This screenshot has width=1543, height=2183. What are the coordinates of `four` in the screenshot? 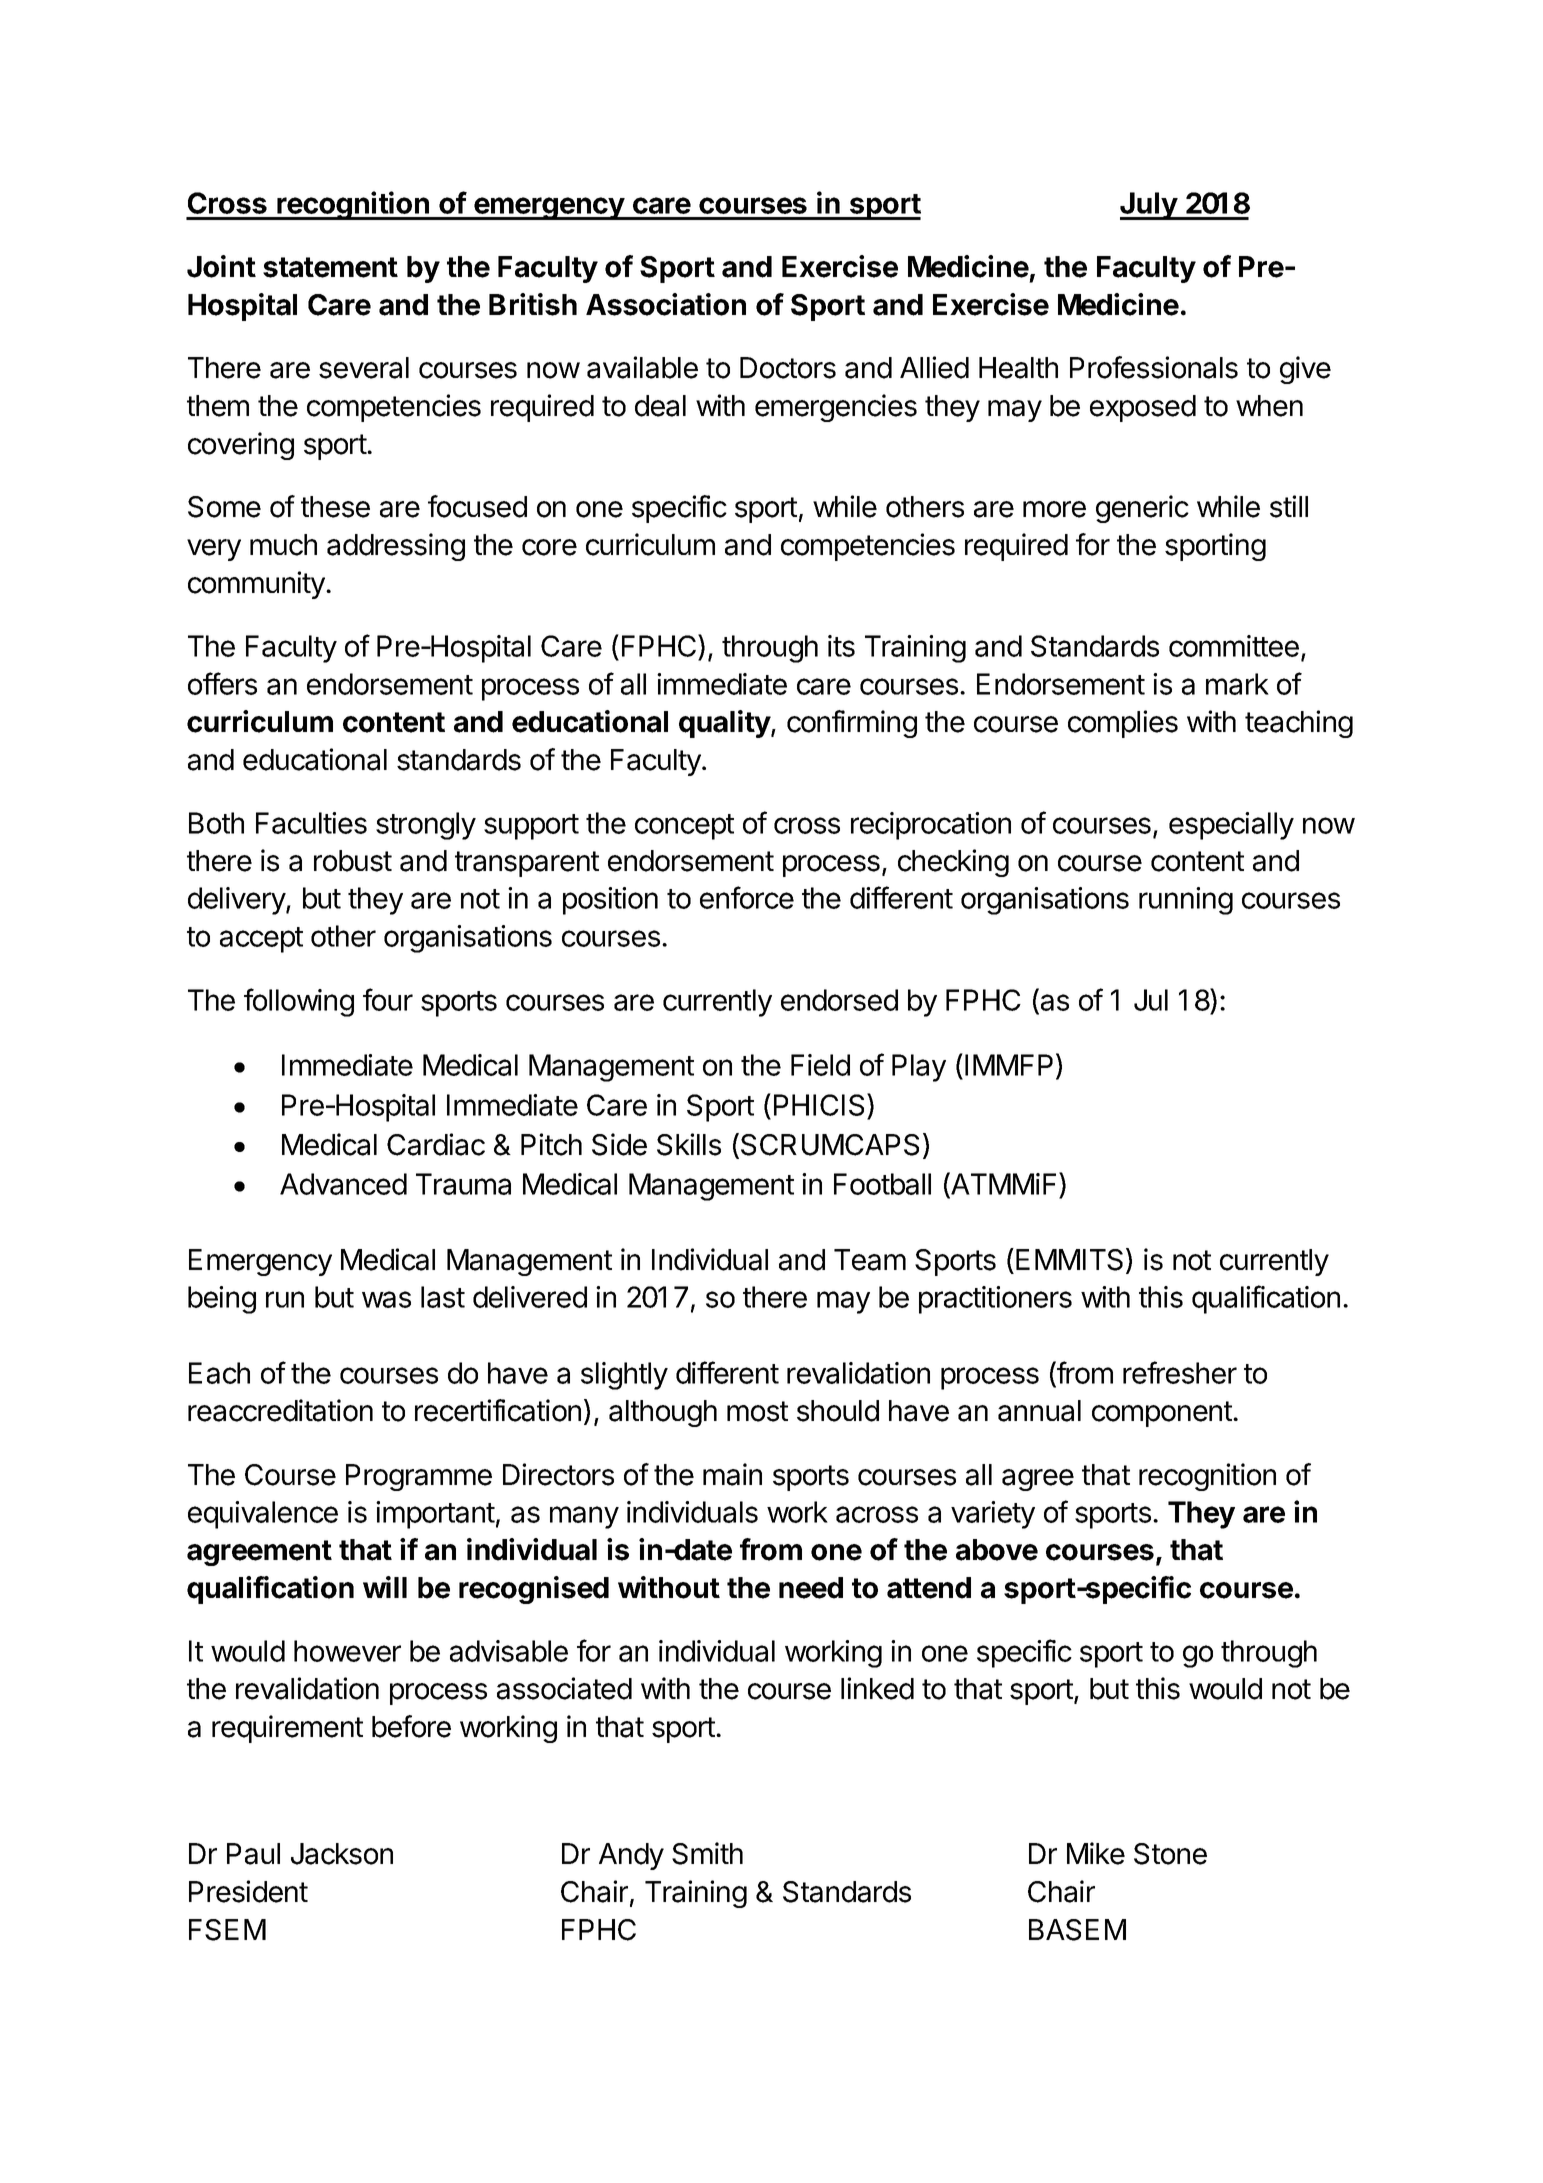 It's located at (388, 999).
